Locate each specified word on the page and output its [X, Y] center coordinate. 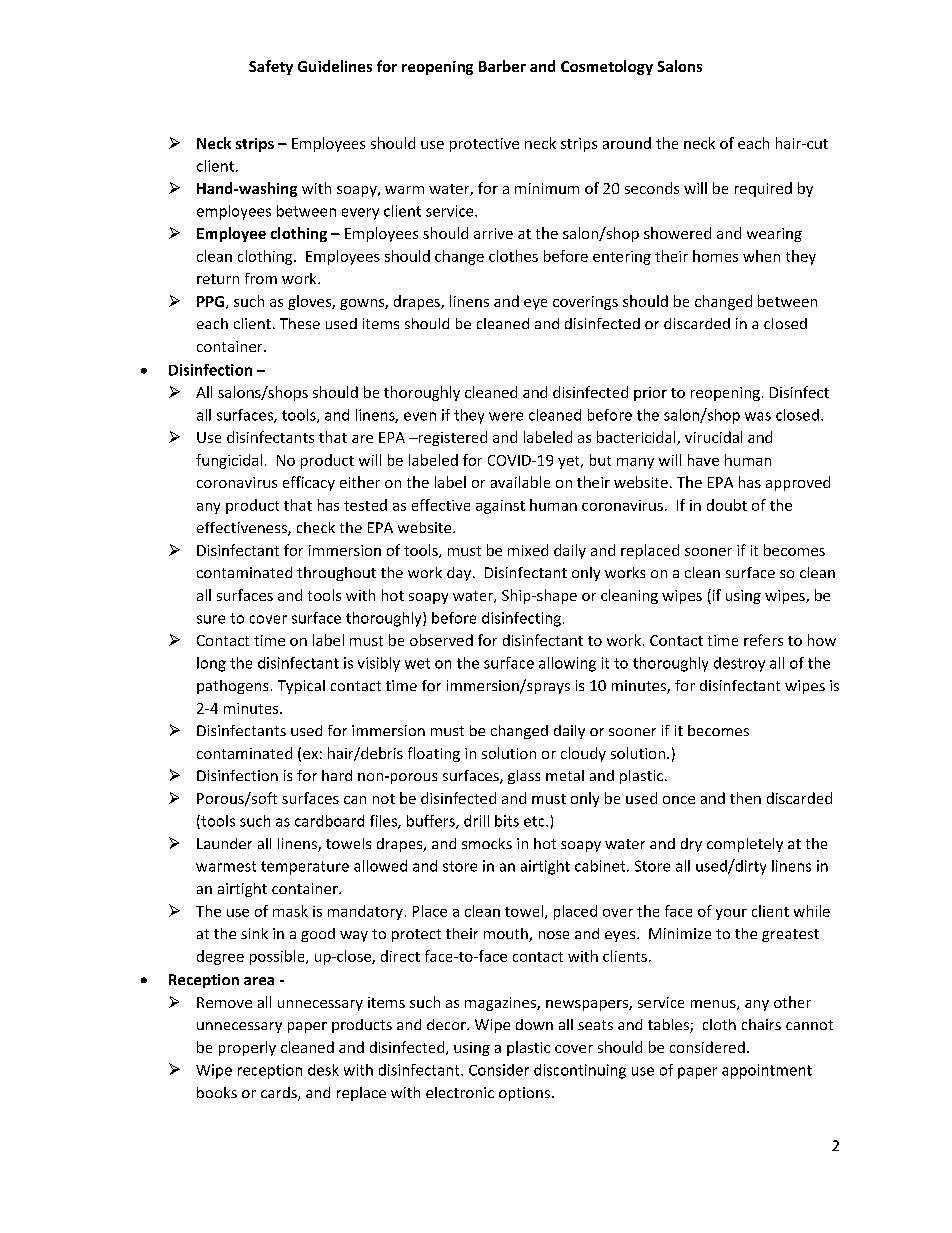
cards [280, 1094]
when [761, 256]
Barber [502, 66]
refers [763, 640]
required [763, 189]
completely [745, 845]
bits [507, 821]
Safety [271, 67]
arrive [493, 233]
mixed [528, 550]
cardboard [329, 821]
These [300, 323]
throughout [336, 574]
